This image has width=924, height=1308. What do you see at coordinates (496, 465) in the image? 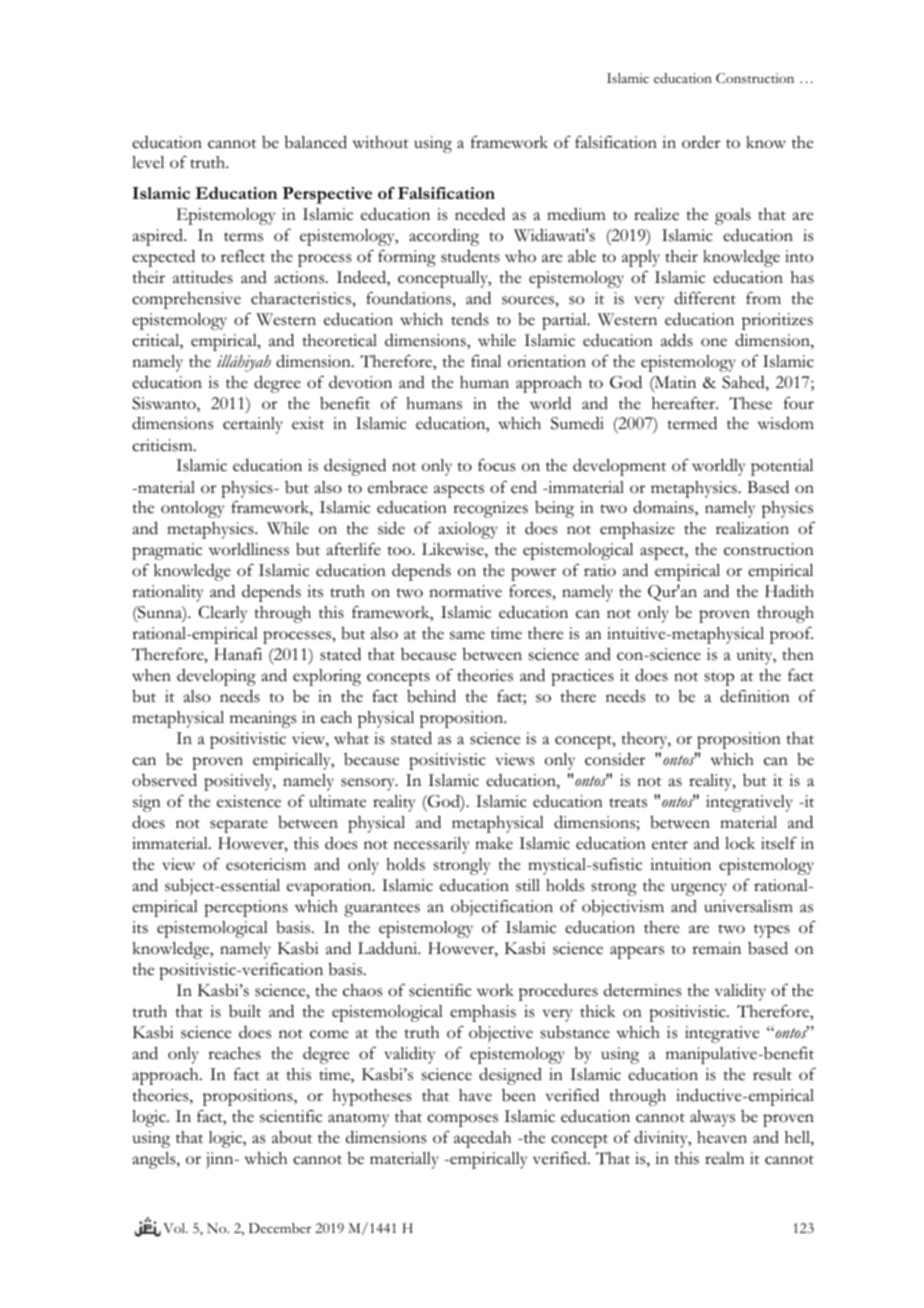
I see `focus` at bounding box center [496, 465].
